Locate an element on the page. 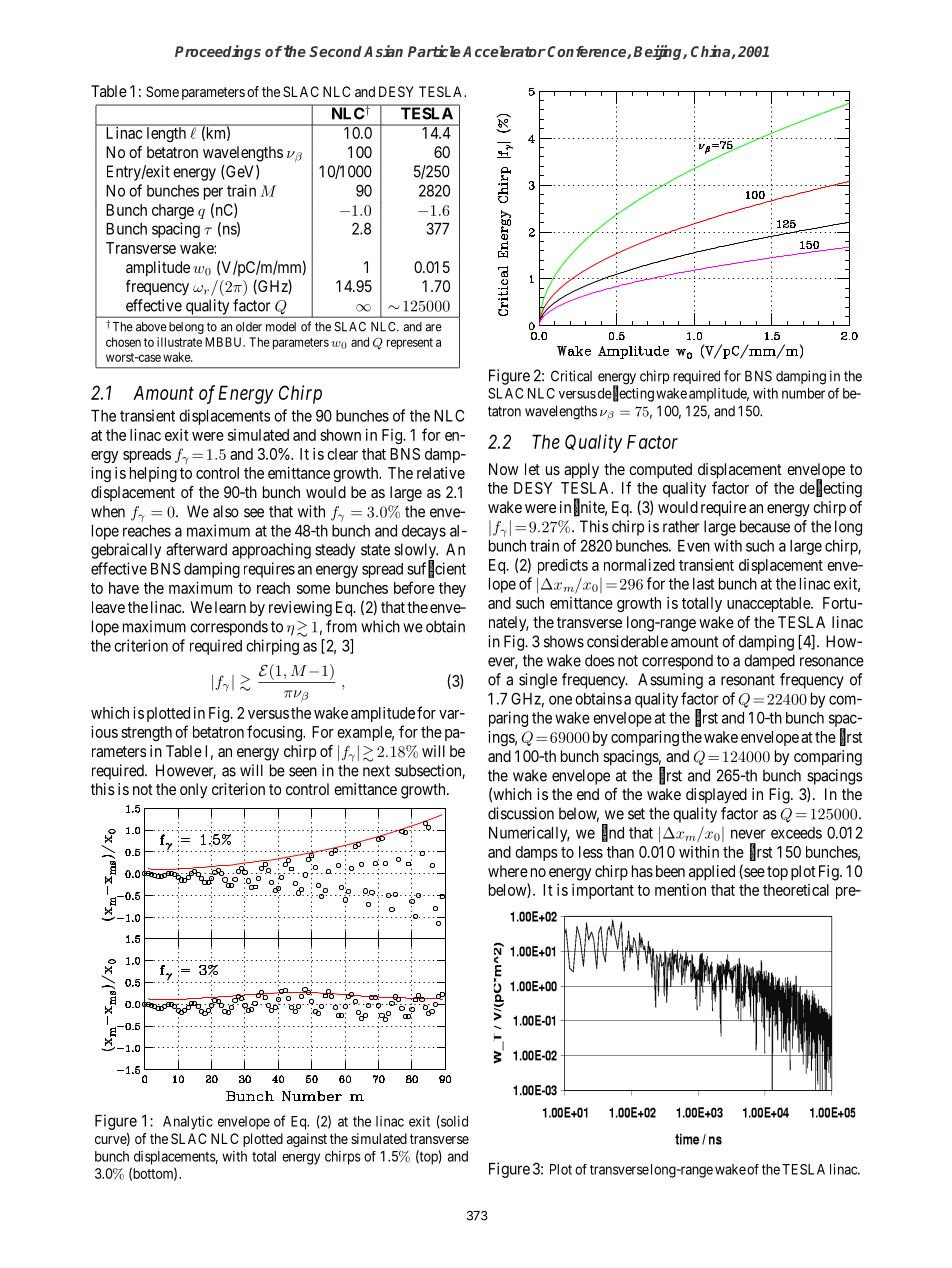 The image size is (952, 1268). discussion is located at coordinates (521, 813).
